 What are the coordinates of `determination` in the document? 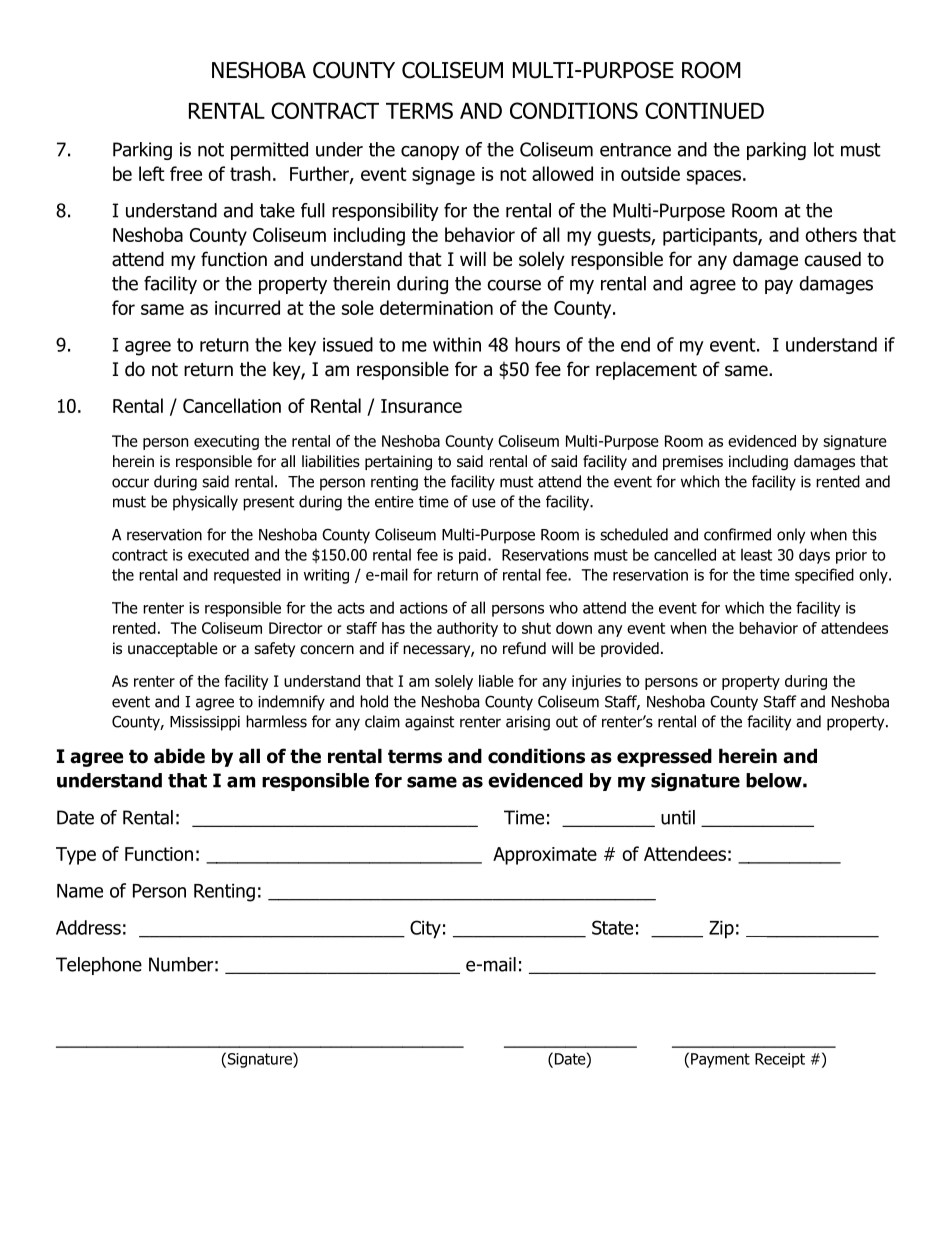 It's located at (436, 307).
